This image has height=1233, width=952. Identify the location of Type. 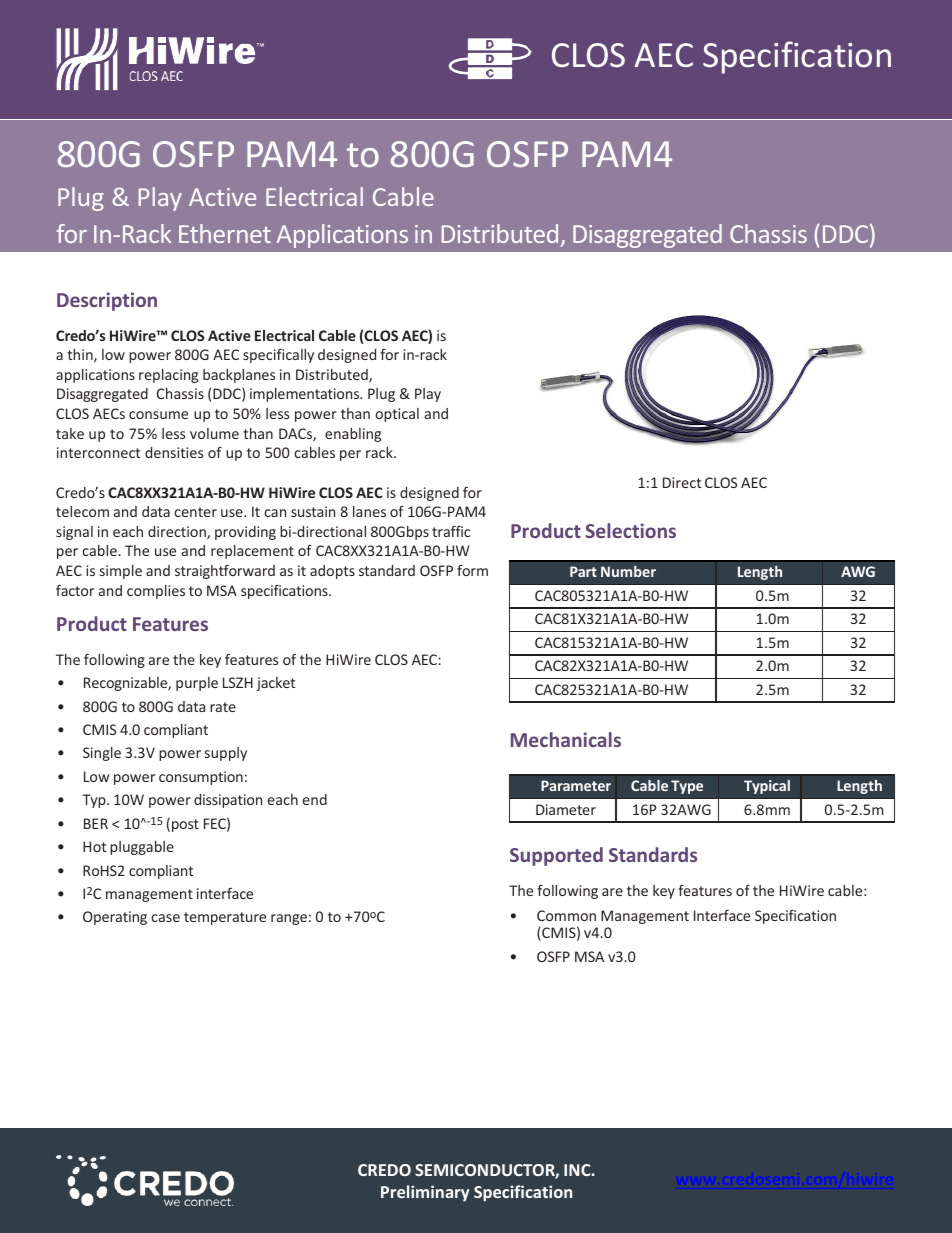
(687, 787).
